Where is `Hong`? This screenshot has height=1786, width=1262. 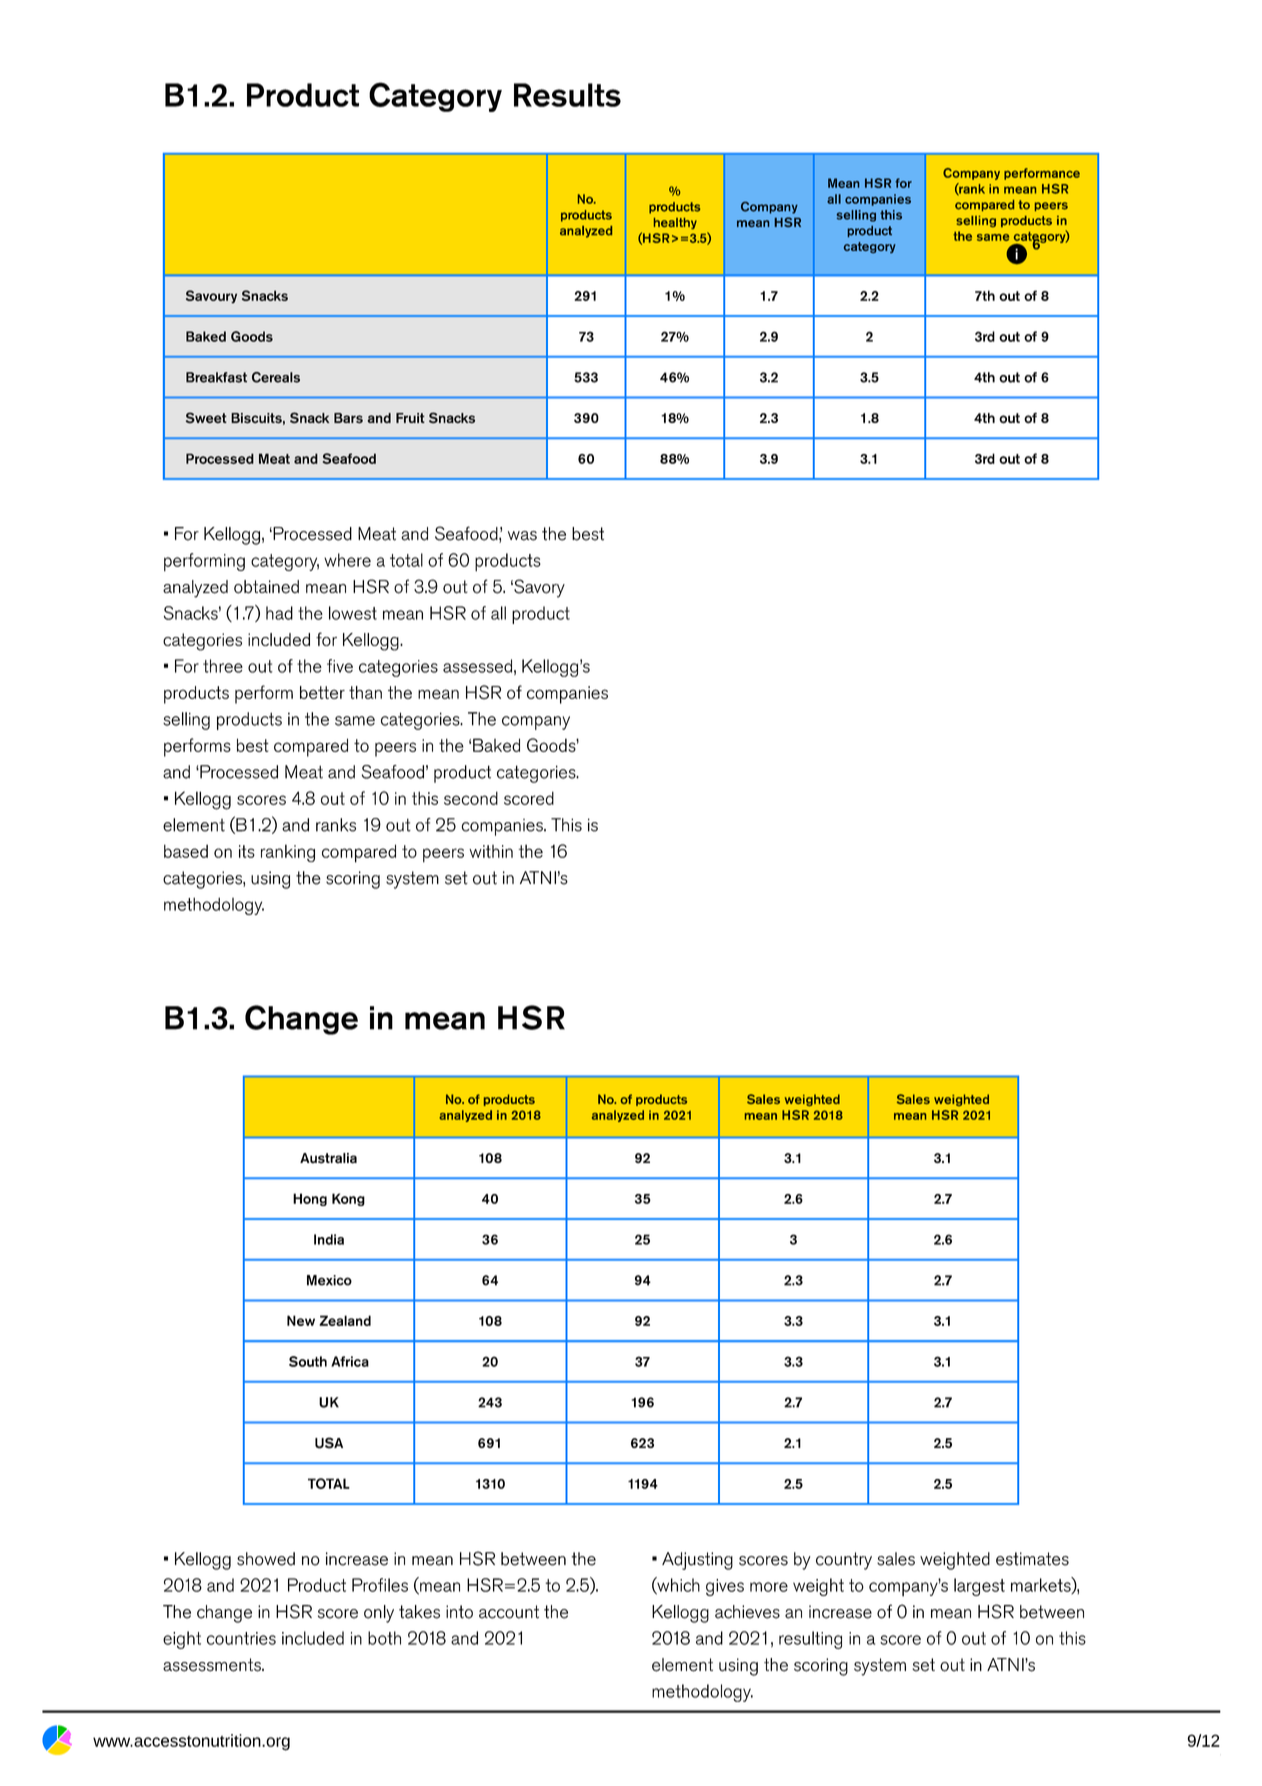
Hong is located at coordinates (310, 1199).
